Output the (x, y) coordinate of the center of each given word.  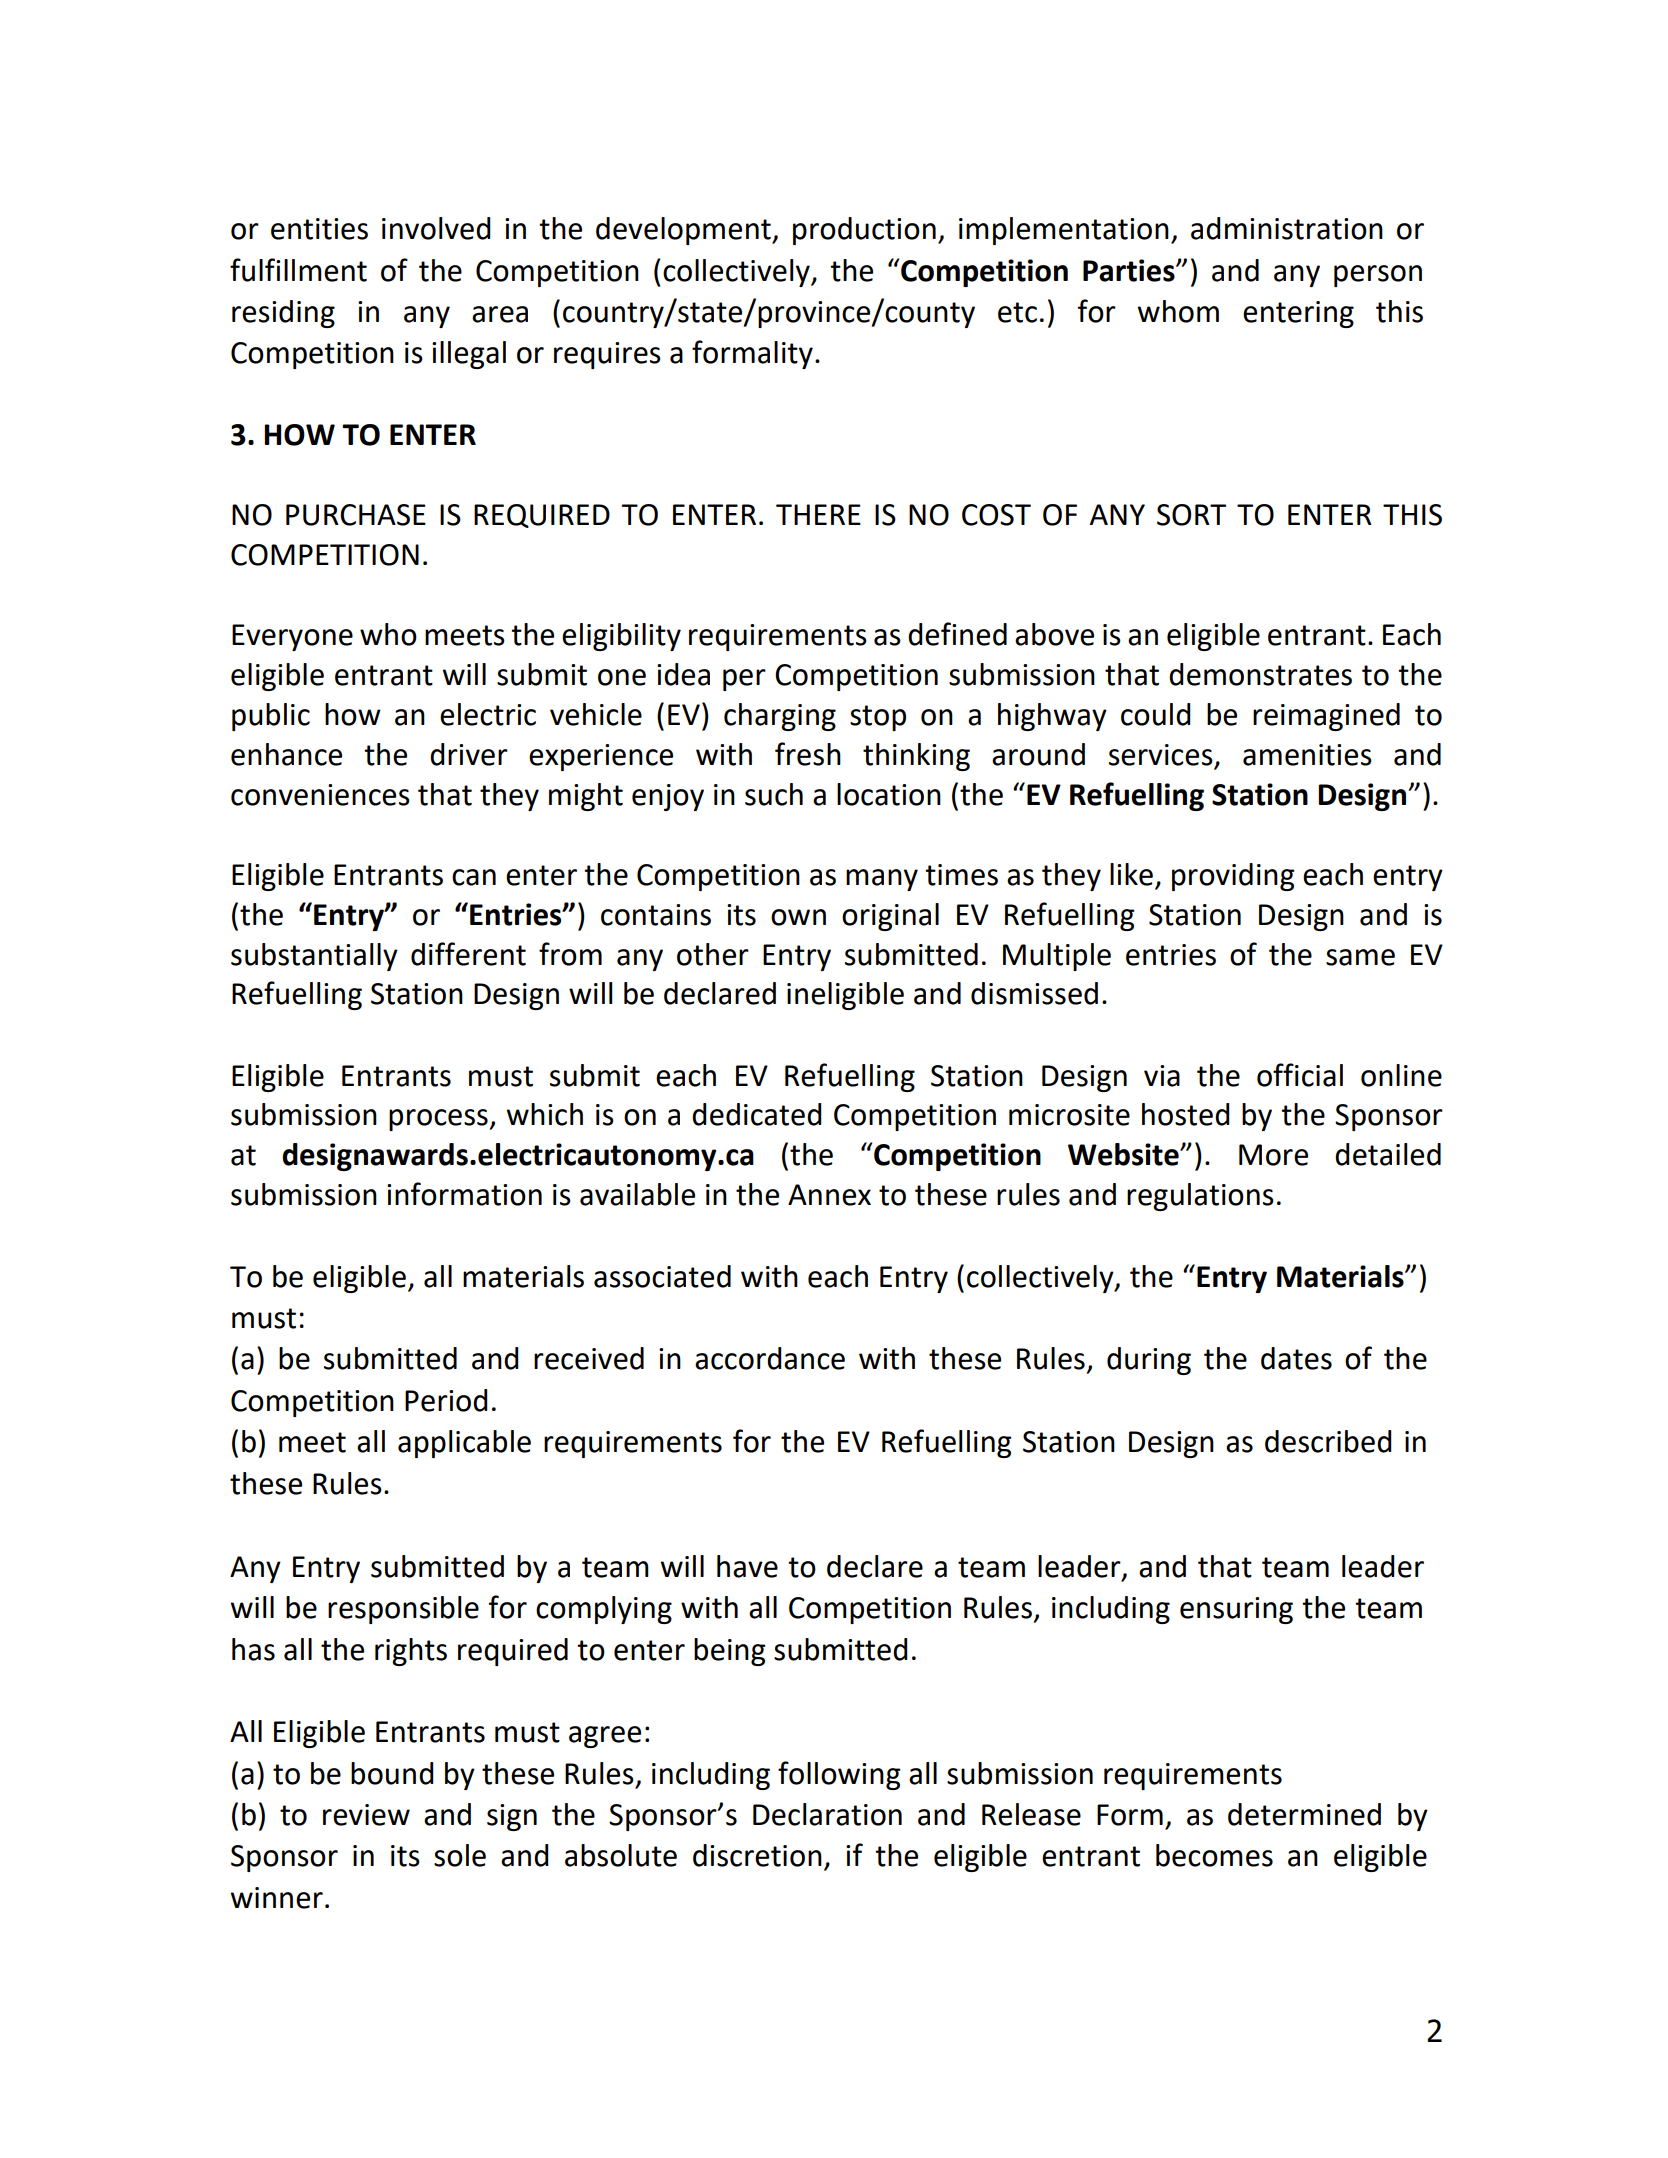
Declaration (827, 1814)
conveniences (320, 795)
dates (1296, 1358)
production (864, 231)
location (889, 794)
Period (446, 1400)
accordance (770, 1358)
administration (1287, 228)
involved (436, 228)
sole (460, 1855)
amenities (1307, 755)
